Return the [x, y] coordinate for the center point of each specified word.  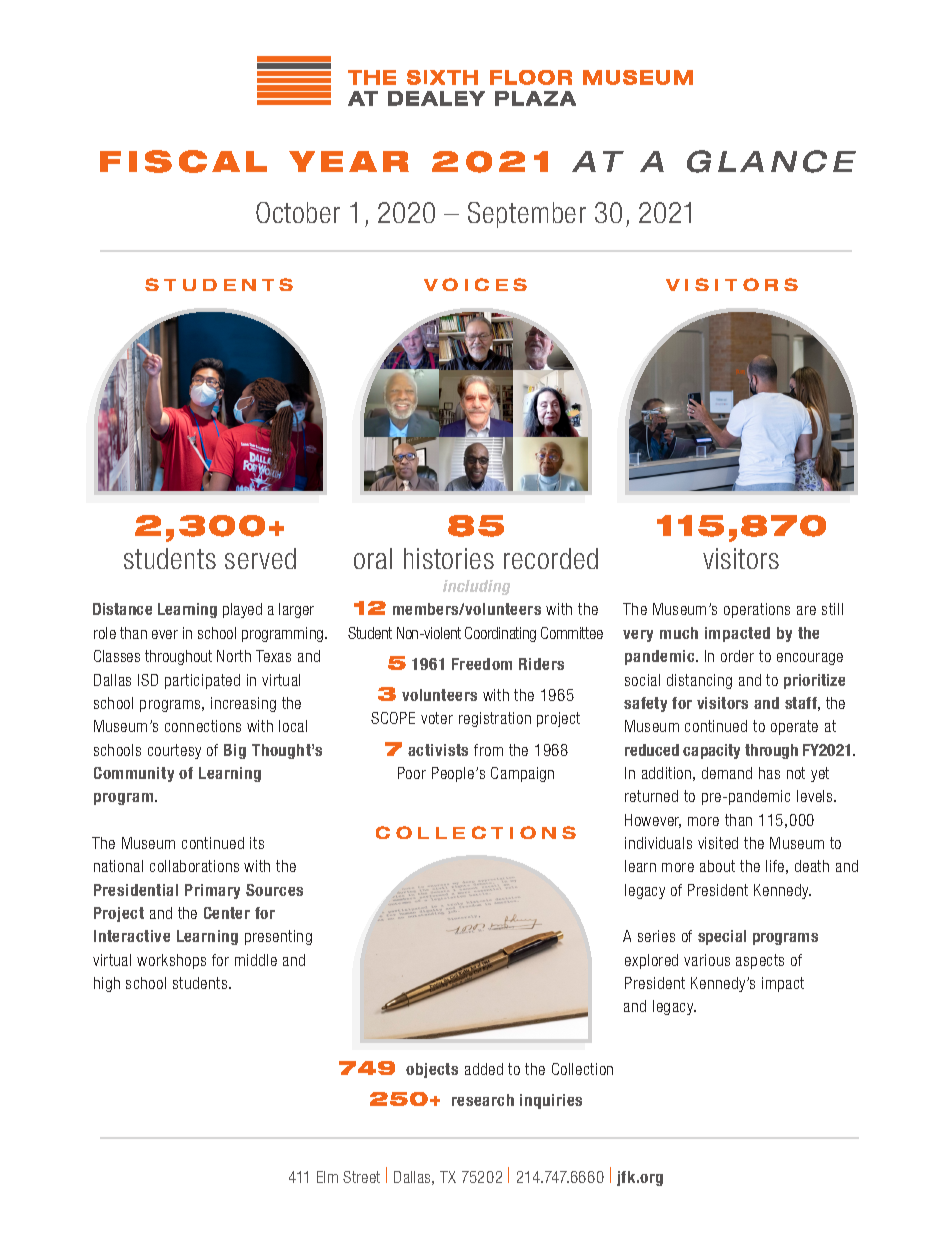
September [527, 215]
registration [495, 719]
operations [757, 610]
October [298, 212]
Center [227, 913]
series [656, 936]
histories [449, 558]
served [260, 558]
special [722, 937]
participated [202, 681]
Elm [327, 1177]
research [483, 1100]
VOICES [475, 284]
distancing [699, 681]
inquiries [551, 1101]
